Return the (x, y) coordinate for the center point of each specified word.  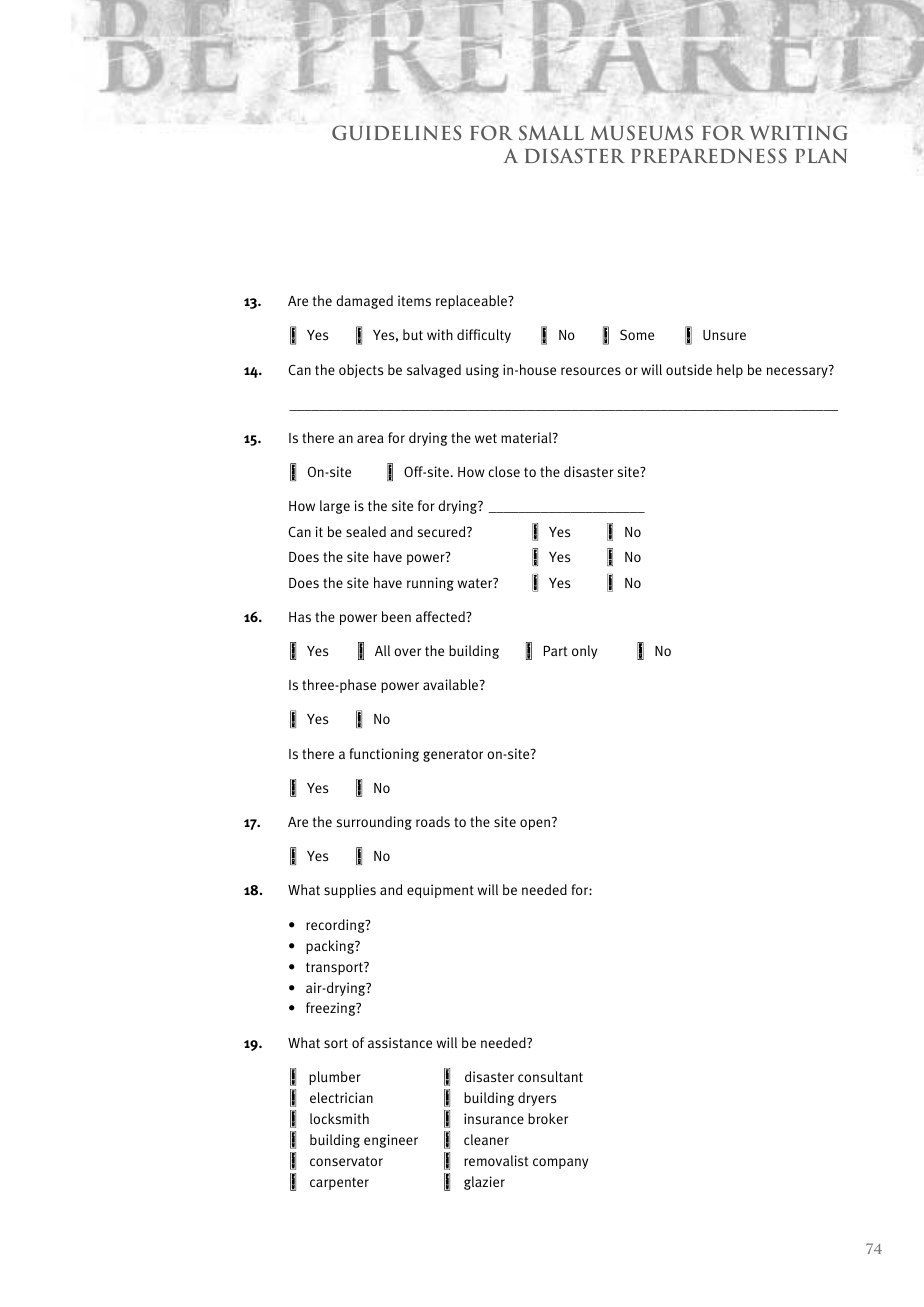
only (584, 652)
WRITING (799, 132)
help (730, 371)
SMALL (551, 132)
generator (453, 755)
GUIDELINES (396, 133)
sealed (366, 531)
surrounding (374, 823)
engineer (391, 1141)
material (527, 437)
